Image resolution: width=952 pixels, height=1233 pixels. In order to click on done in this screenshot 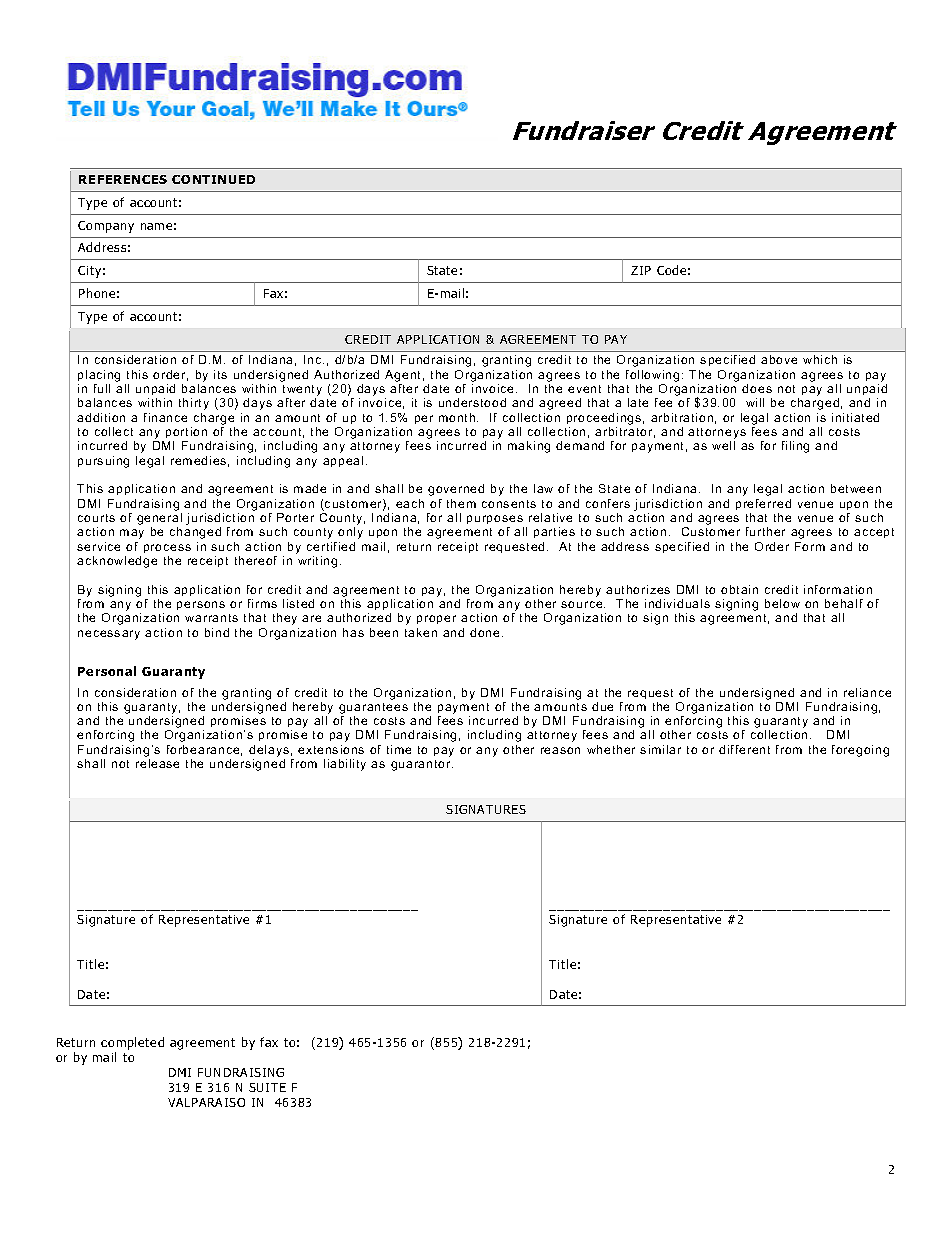, I will do `click(484, 632)`.
